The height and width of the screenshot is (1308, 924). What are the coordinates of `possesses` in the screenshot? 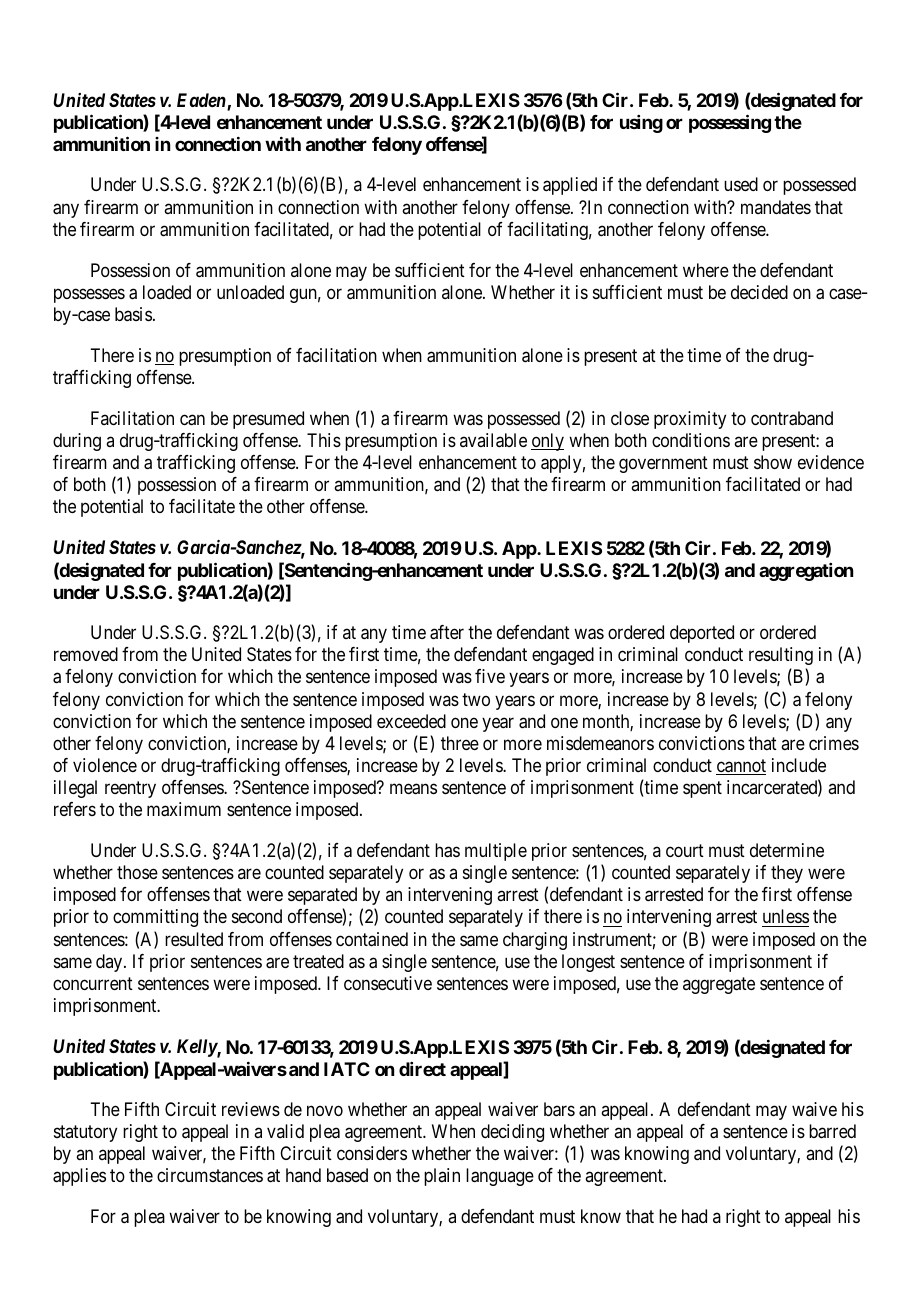 It's located at (89, 295).
